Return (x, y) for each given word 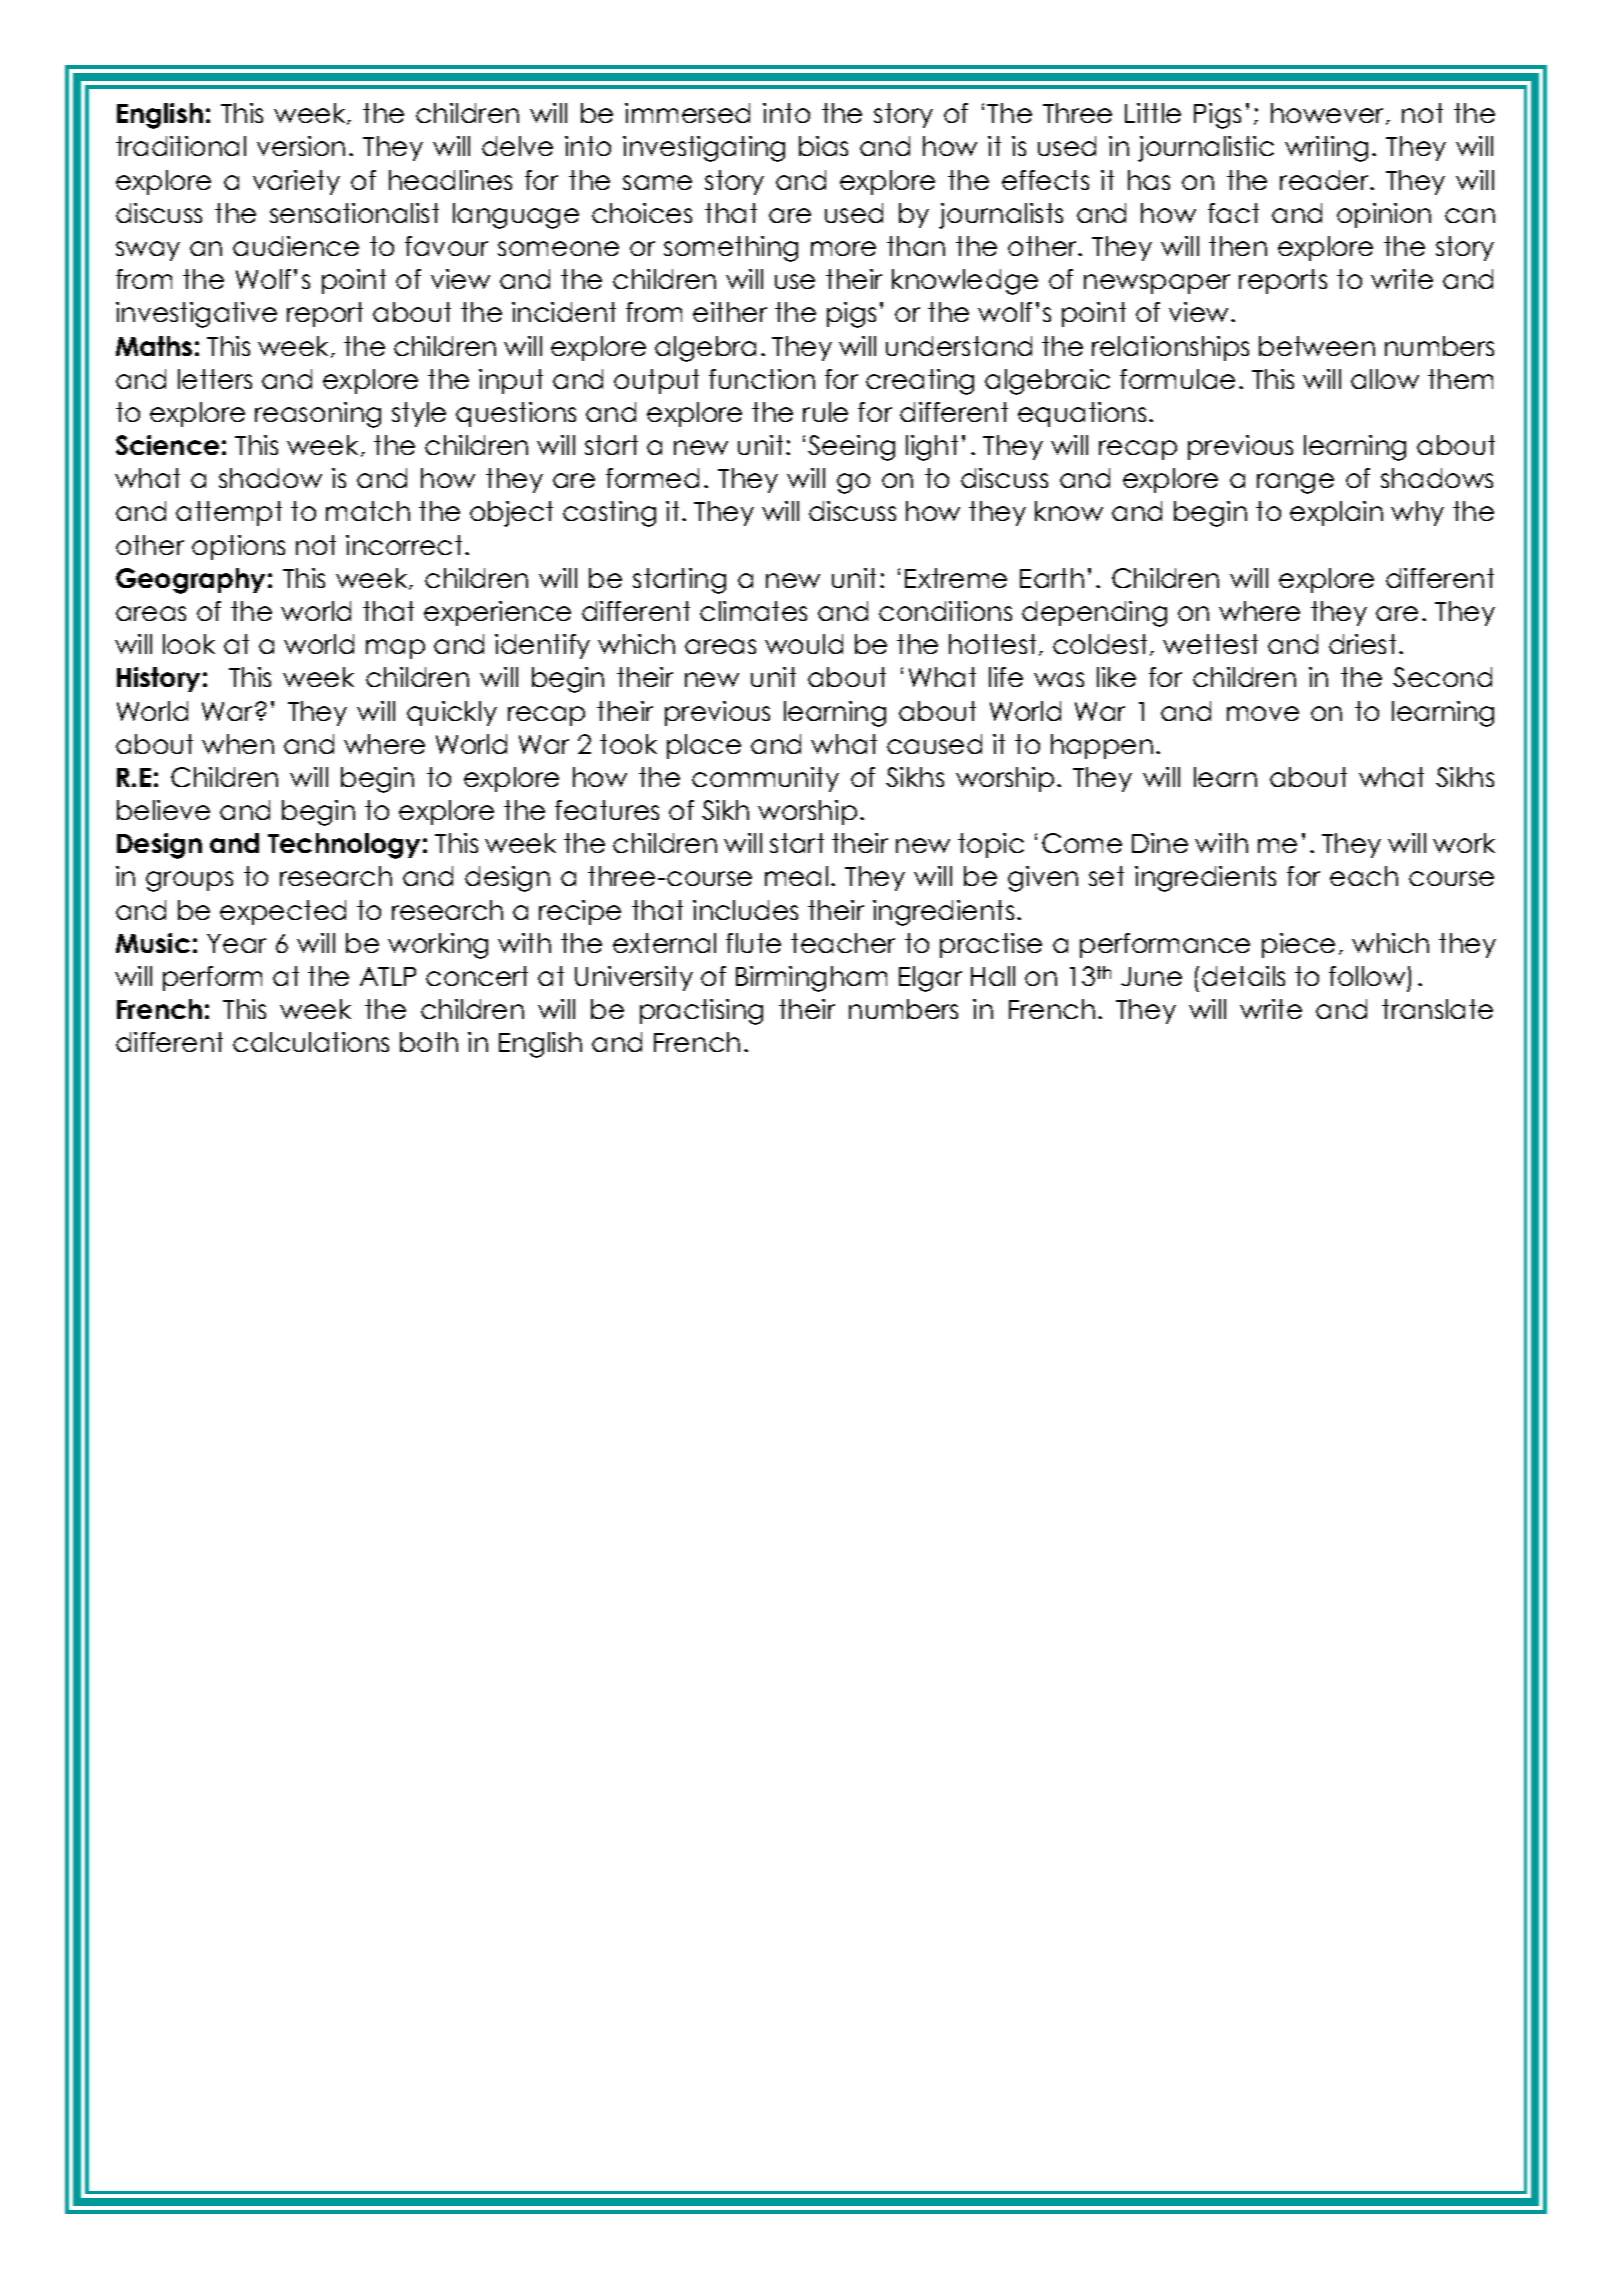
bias (823, 146)
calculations (311, 1042)
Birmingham (811, 979)
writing (1326, 149)
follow (1367, 976)
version (301, 146)
